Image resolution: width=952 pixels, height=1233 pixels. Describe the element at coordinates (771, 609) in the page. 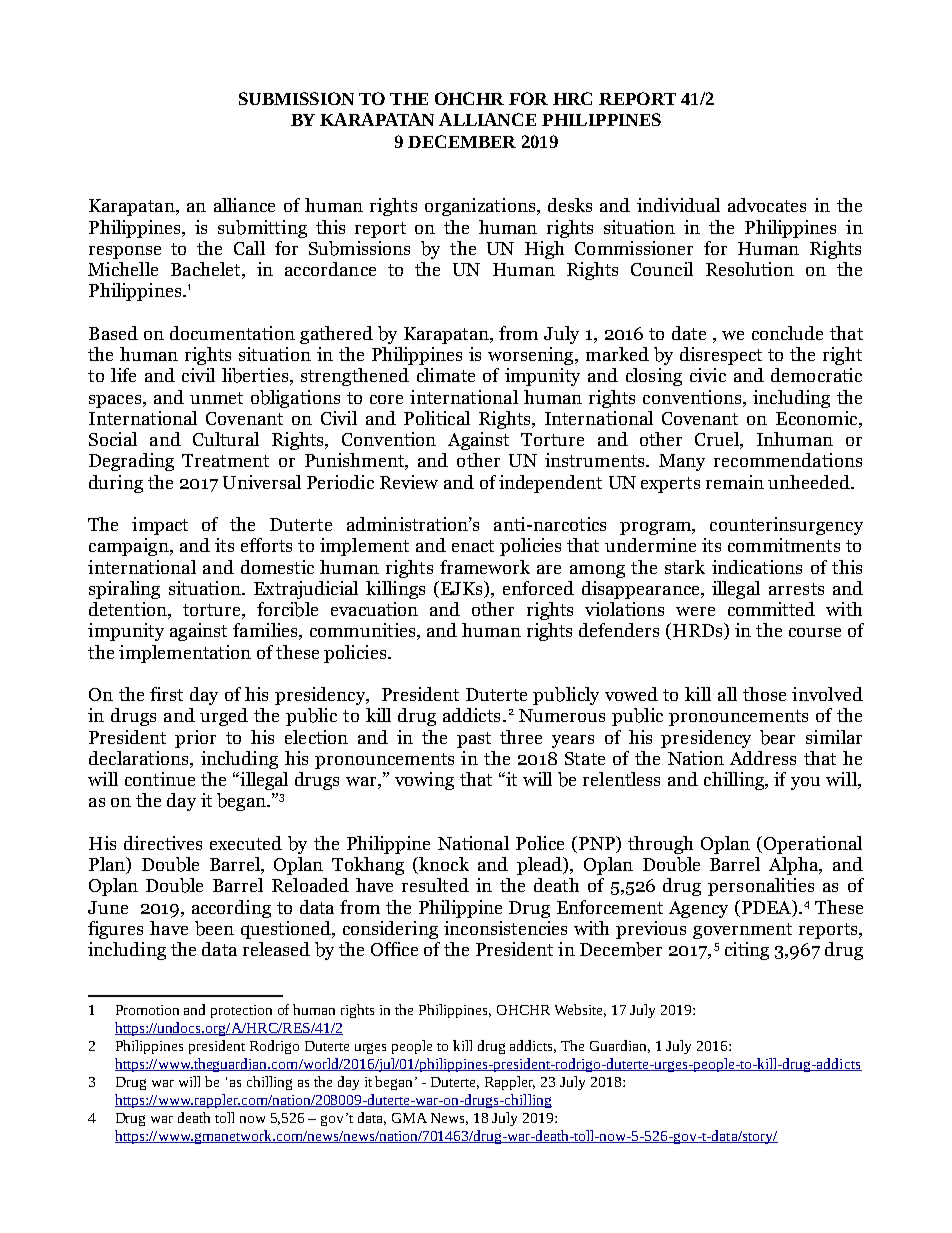

I see `committed` at that location.
